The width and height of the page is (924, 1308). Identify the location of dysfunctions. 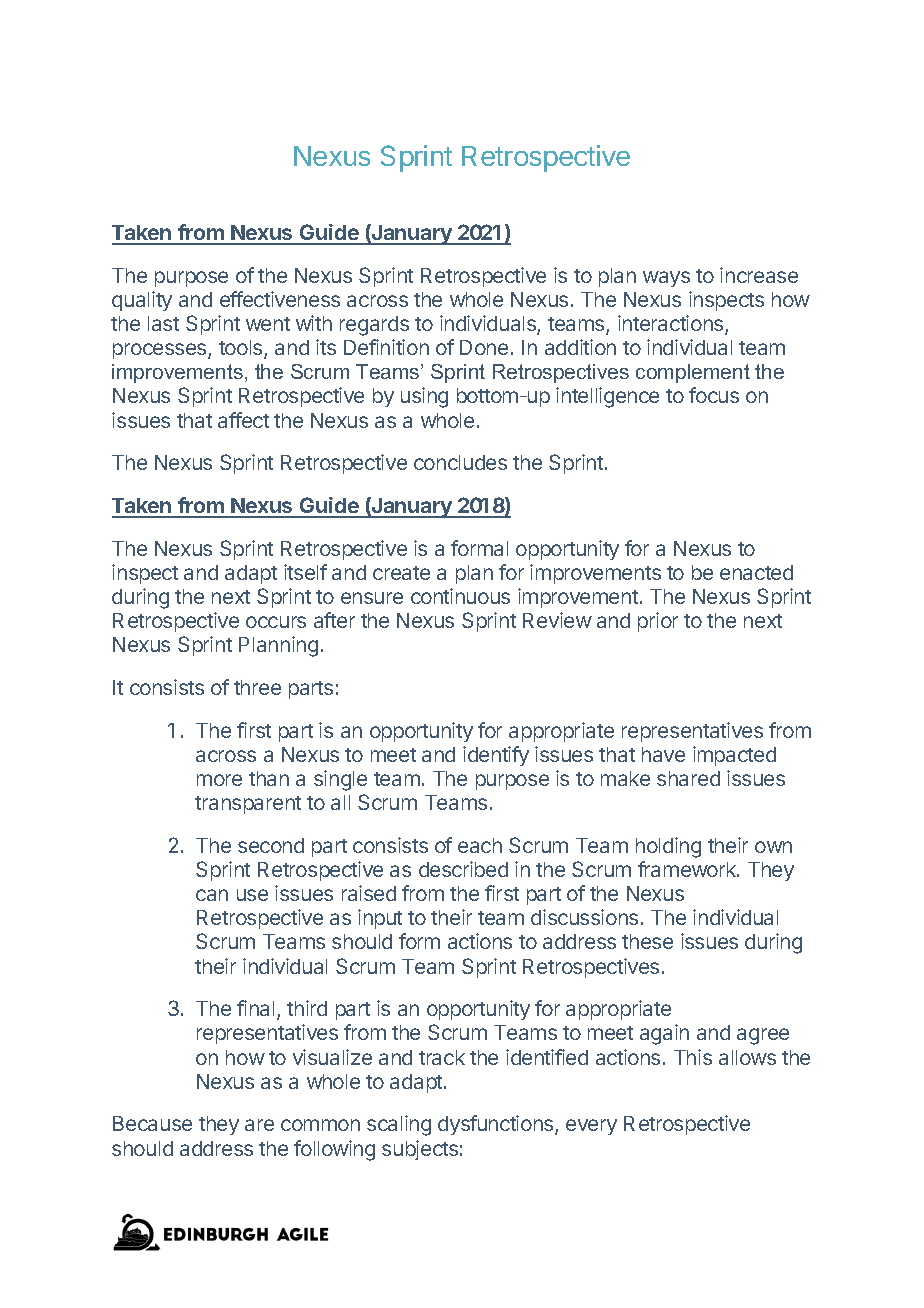
(497, 1125).
